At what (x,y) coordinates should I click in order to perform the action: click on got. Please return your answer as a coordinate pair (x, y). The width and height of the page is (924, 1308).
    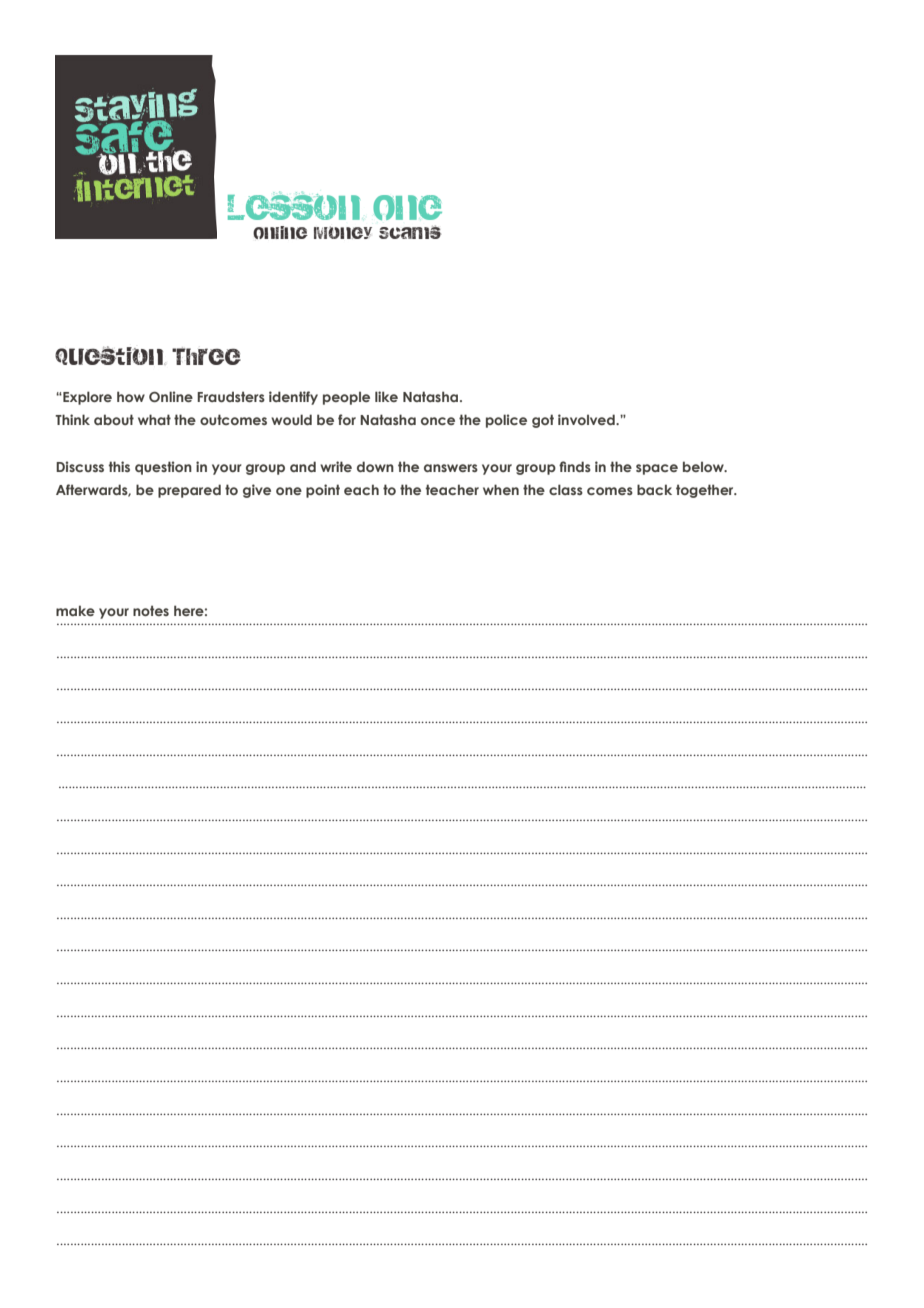
    Looking at the image, I should click on (543, 421).
